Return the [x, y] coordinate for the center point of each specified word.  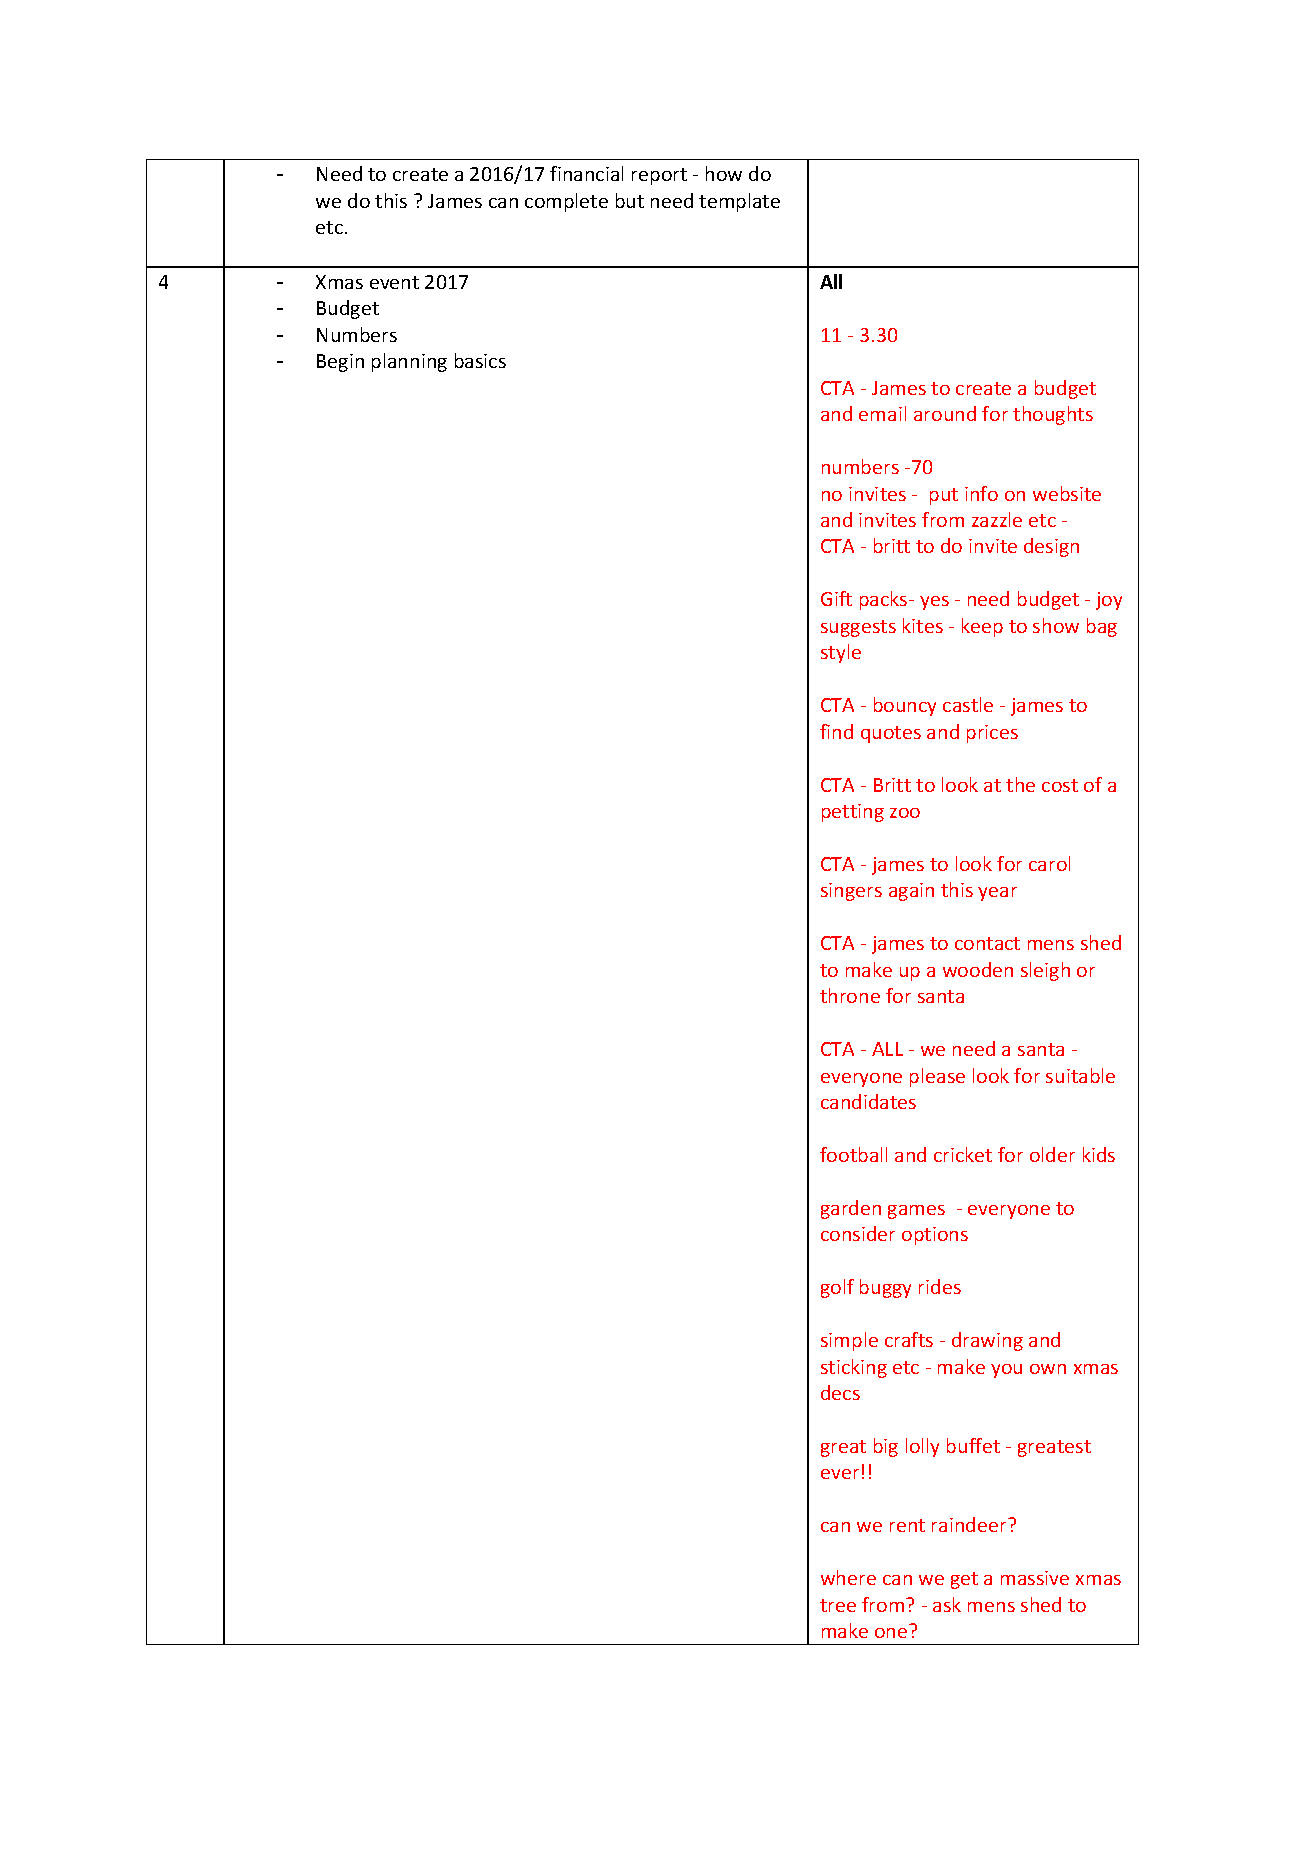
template [739, 202]
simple [849, 1341]
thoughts [1053, 415]
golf [837, 1288]
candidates [868, 1101]
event [394, 282]
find [836, 731]
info [981, 493]
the [1020, 784]
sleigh [1045, 971]
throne [850, 995]
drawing [987, 1341]
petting [853, 813]
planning [409, 362]
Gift [836, 598]
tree [838, 1605]
